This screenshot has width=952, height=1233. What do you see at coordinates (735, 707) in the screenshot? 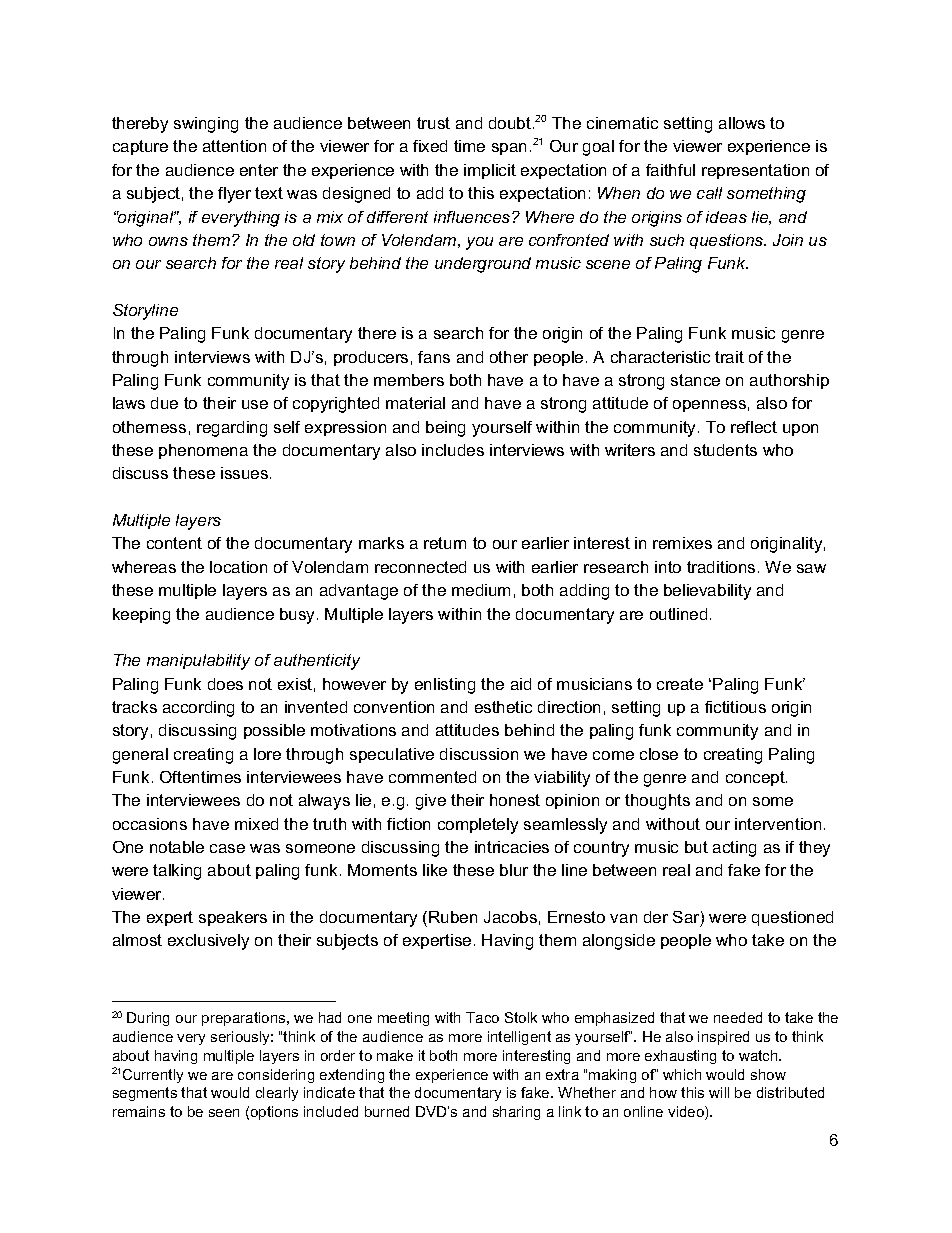
I see `fictitious` at bounding box center [735, 707].
